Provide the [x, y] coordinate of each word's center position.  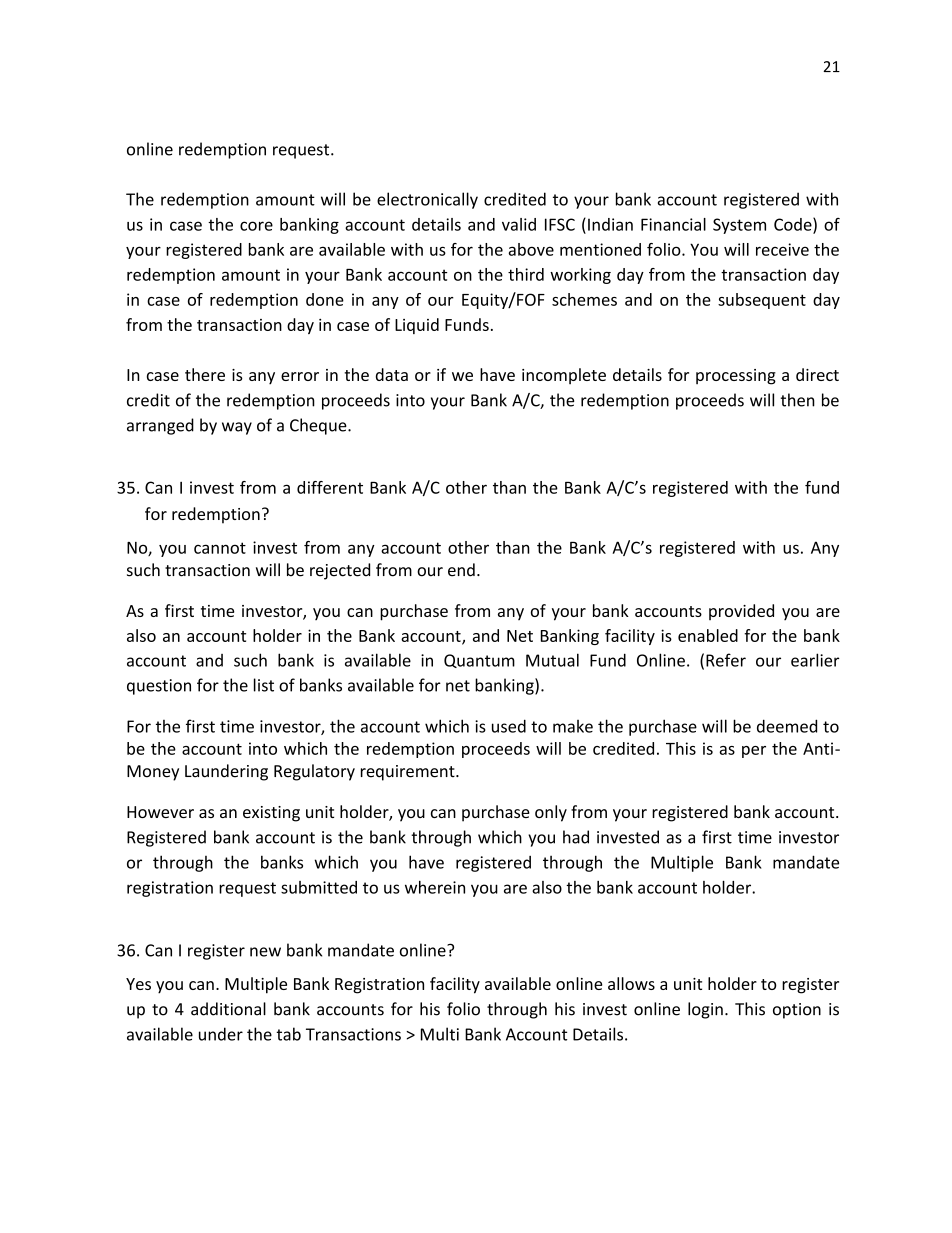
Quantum [479, 661]
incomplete [564, 376]
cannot [220, 548]
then [798, 400]
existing [271, 814]
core [256, 226]
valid [519, 224]
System [739, 226]
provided [741, 612]
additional [228, 1009]
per [754, 752]
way [237, 428]
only [551, 813]
